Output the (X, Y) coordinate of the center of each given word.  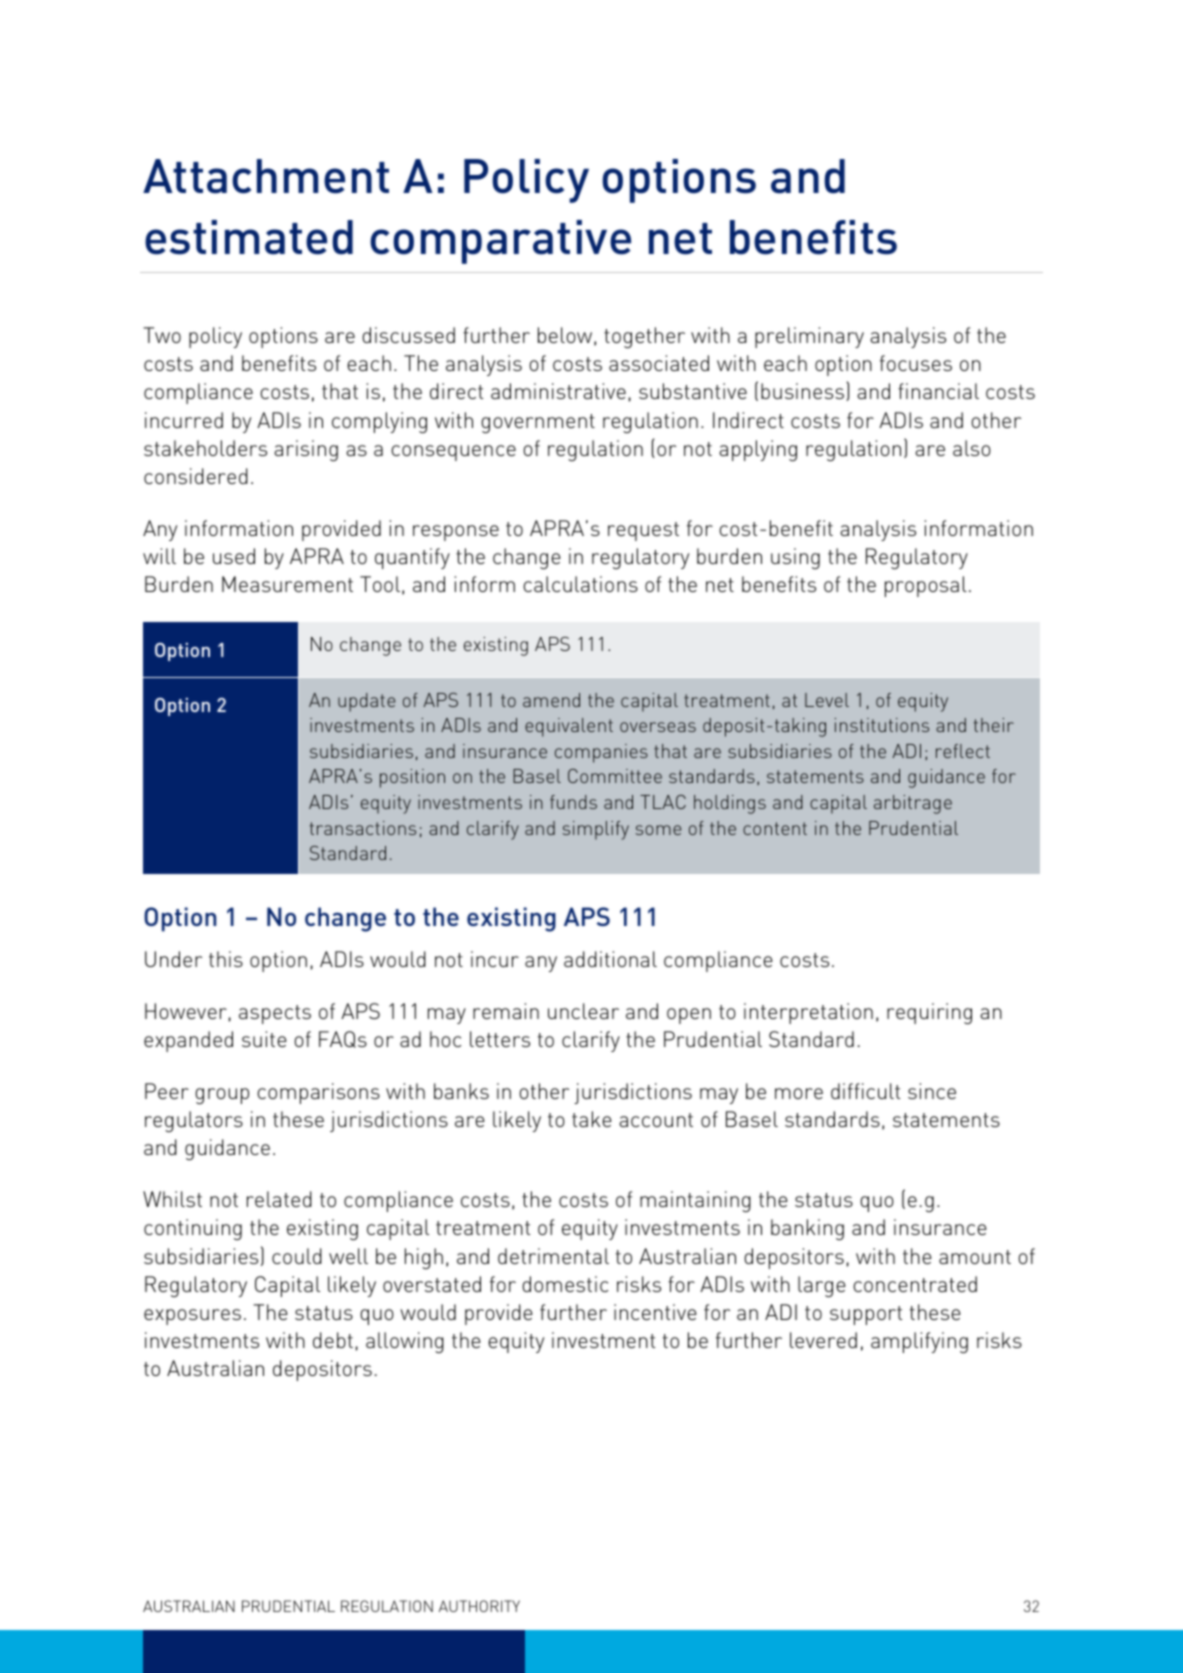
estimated (249, 237)
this (226, 959)
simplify (596, 830)
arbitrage (913, 804)
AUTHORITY (479, 1606)
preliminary (809, 337)
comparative (500, 242)
